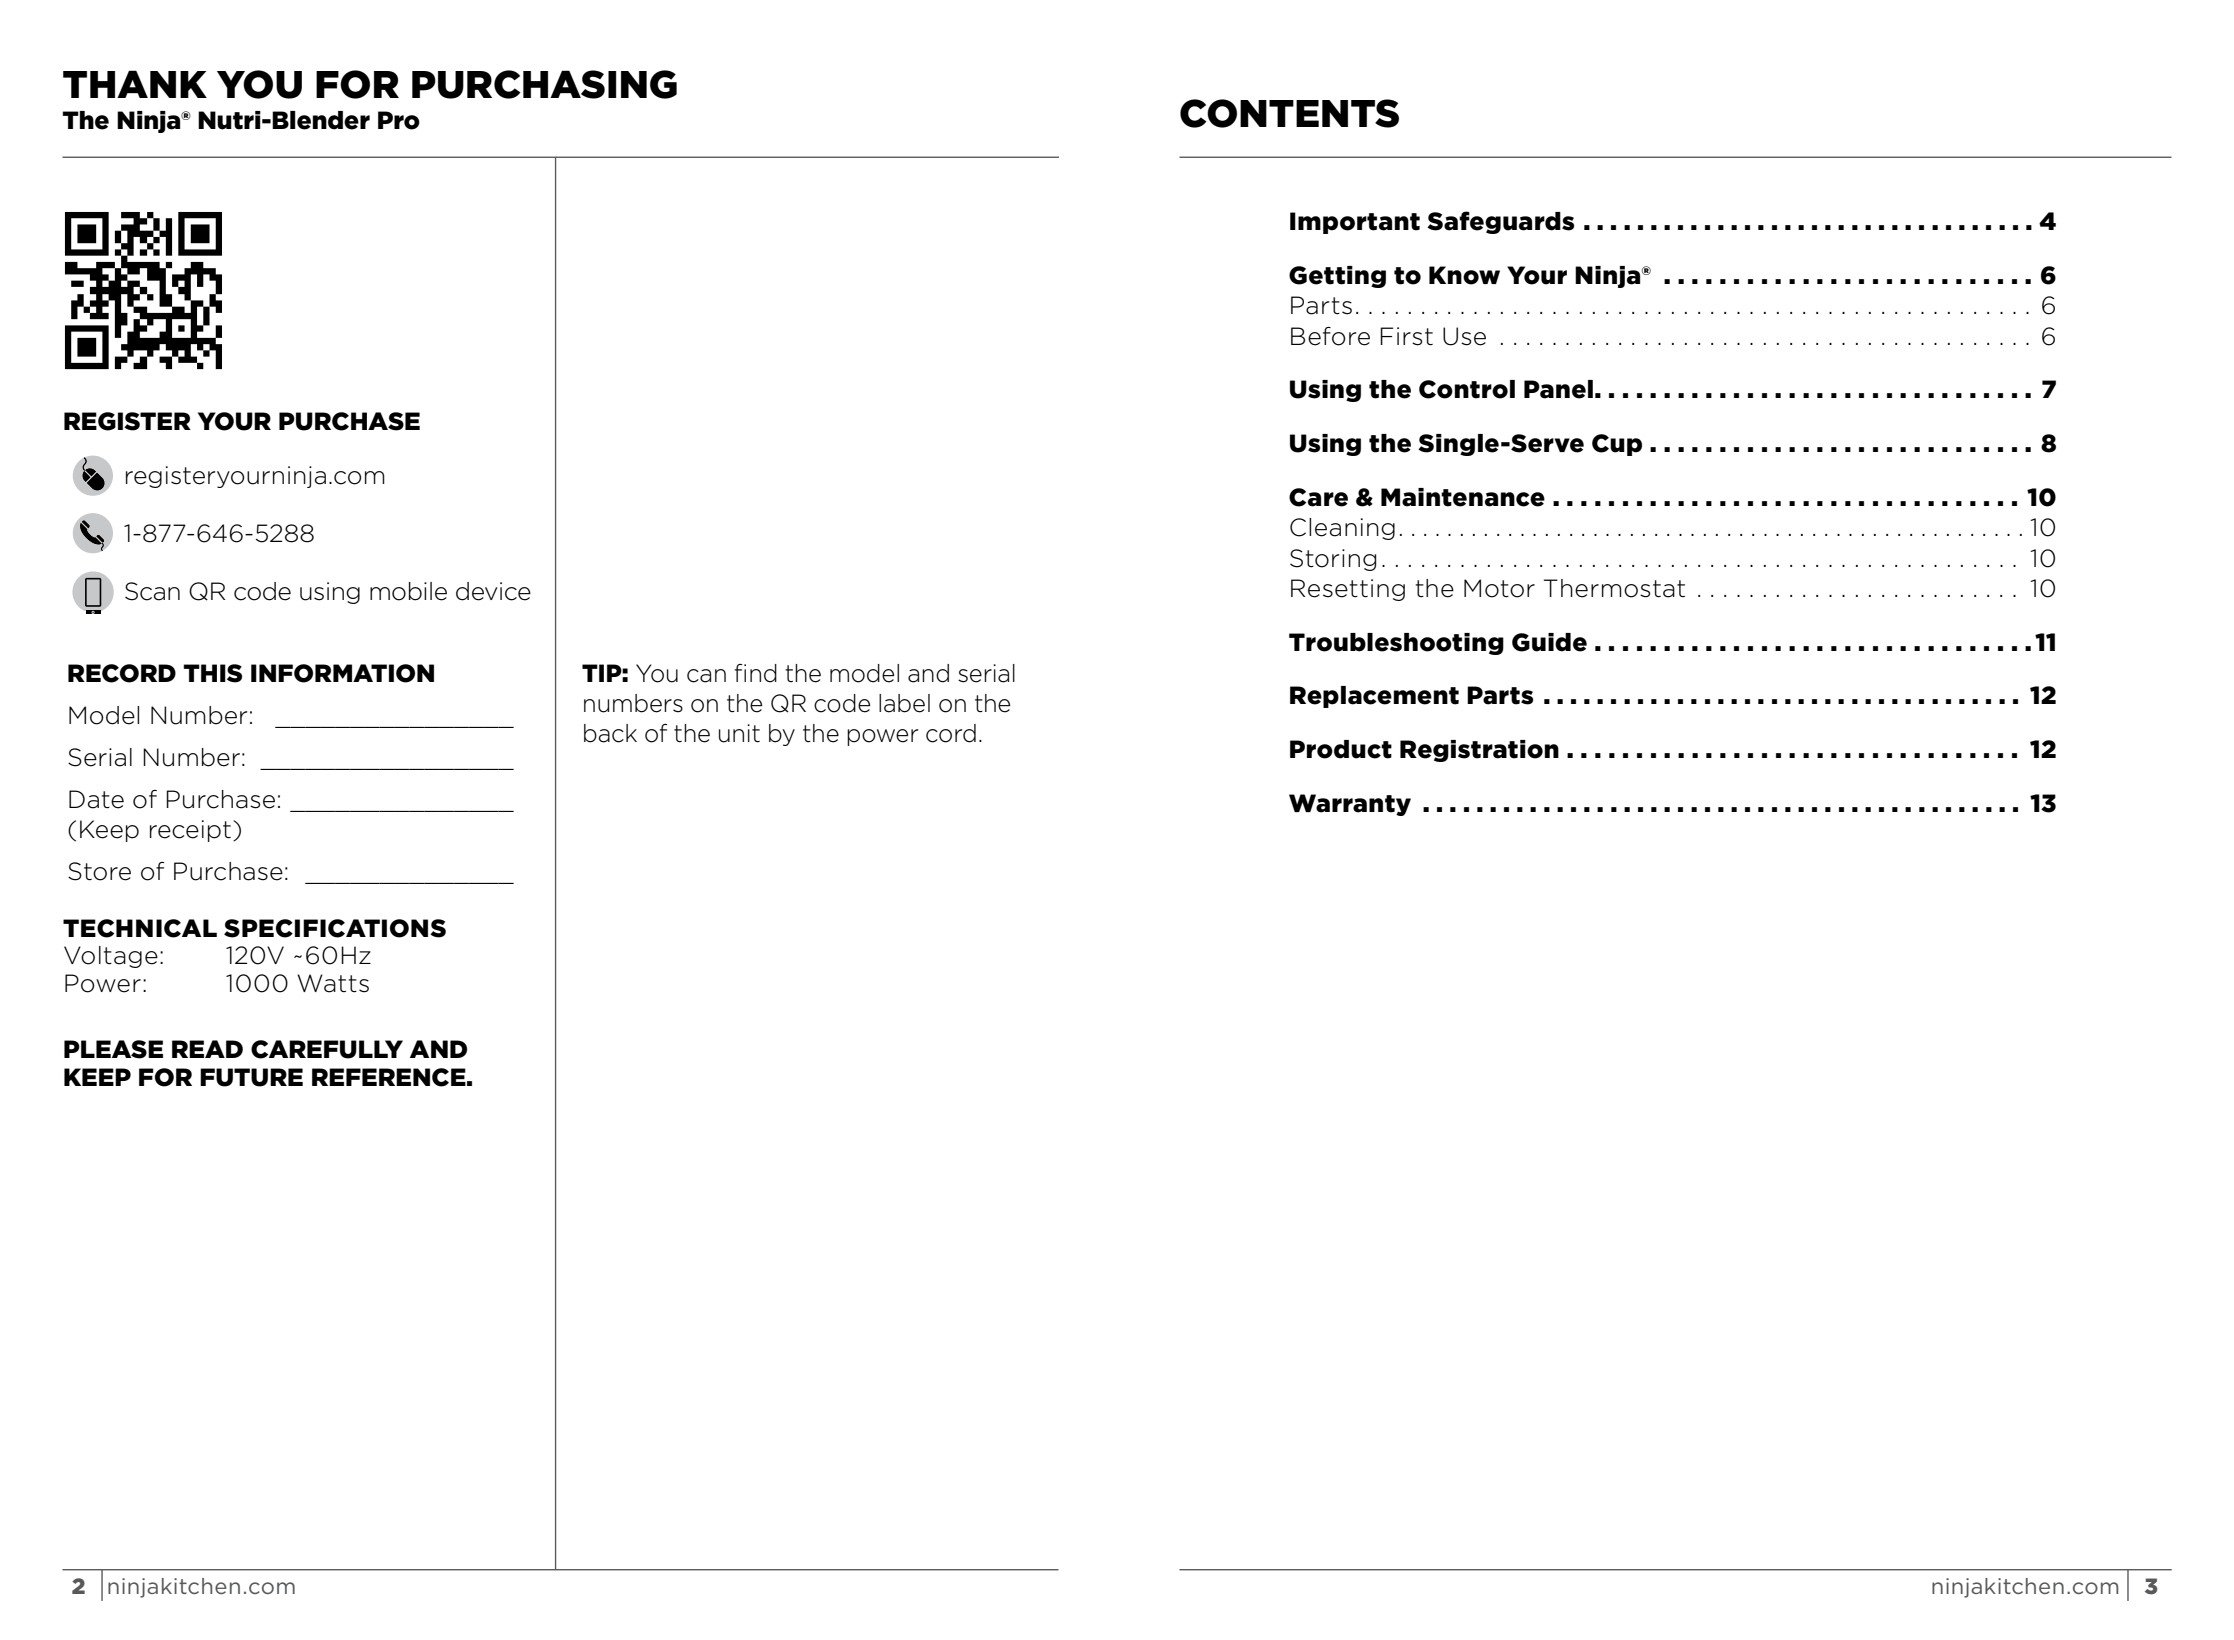 This document has height=1640, width=2234. I want to click on Control, so click(1467, 389).
